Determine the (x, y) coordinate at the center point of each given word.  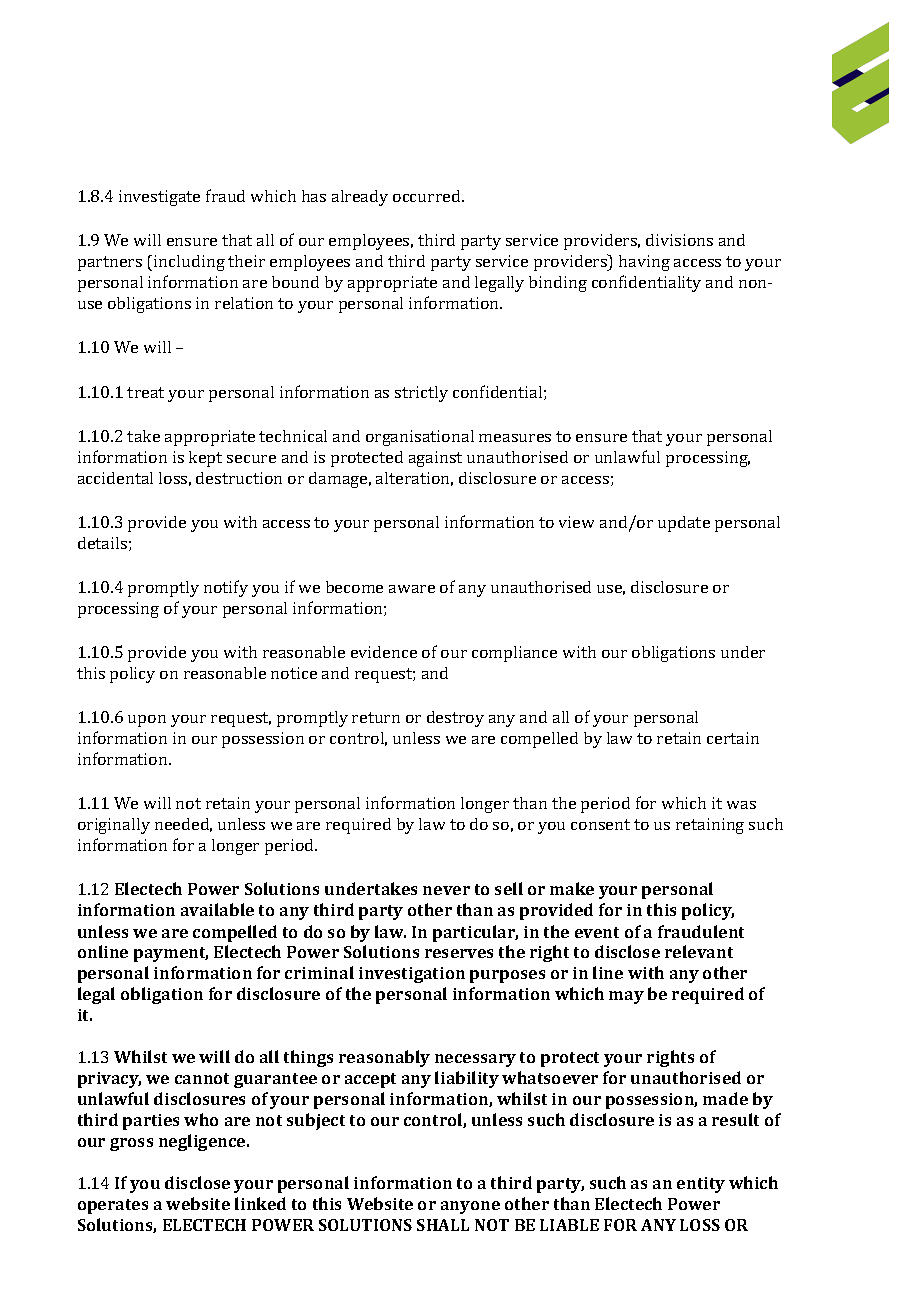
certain (733, 738)
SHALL (443, 1225)
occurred (428, 196)
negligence (203, 1142)
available (217, 909)
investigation (412, 975)
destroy (455, 719)
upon (147, 721)
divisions (679, 240)
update (684, 524)
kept (205, 459)
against (435, 459)
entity (701, 1185)
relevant (699, 951)
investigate (159, 198)
